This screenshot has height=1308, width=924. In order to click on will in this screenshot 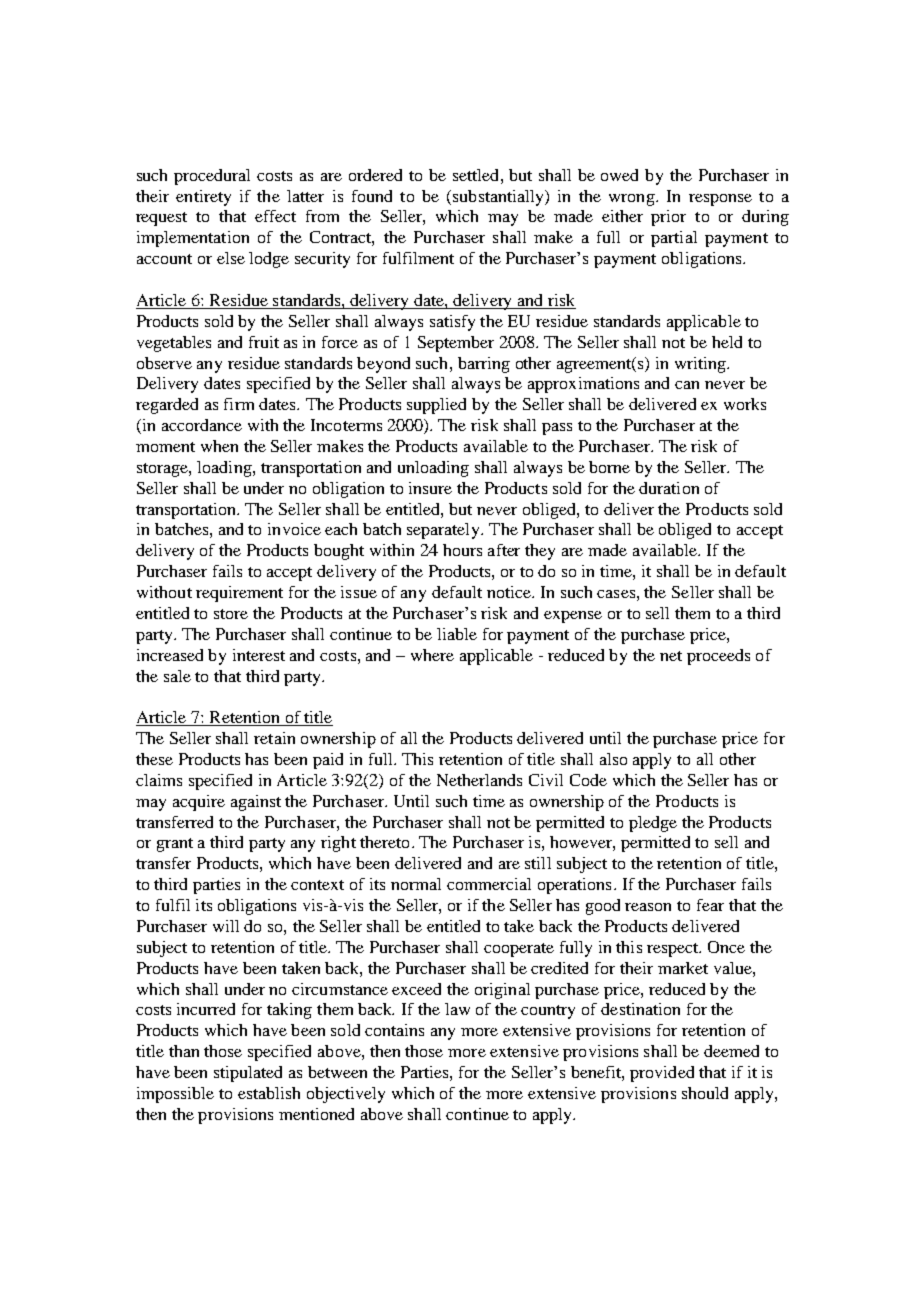, I will do `click(226, 926)`.
